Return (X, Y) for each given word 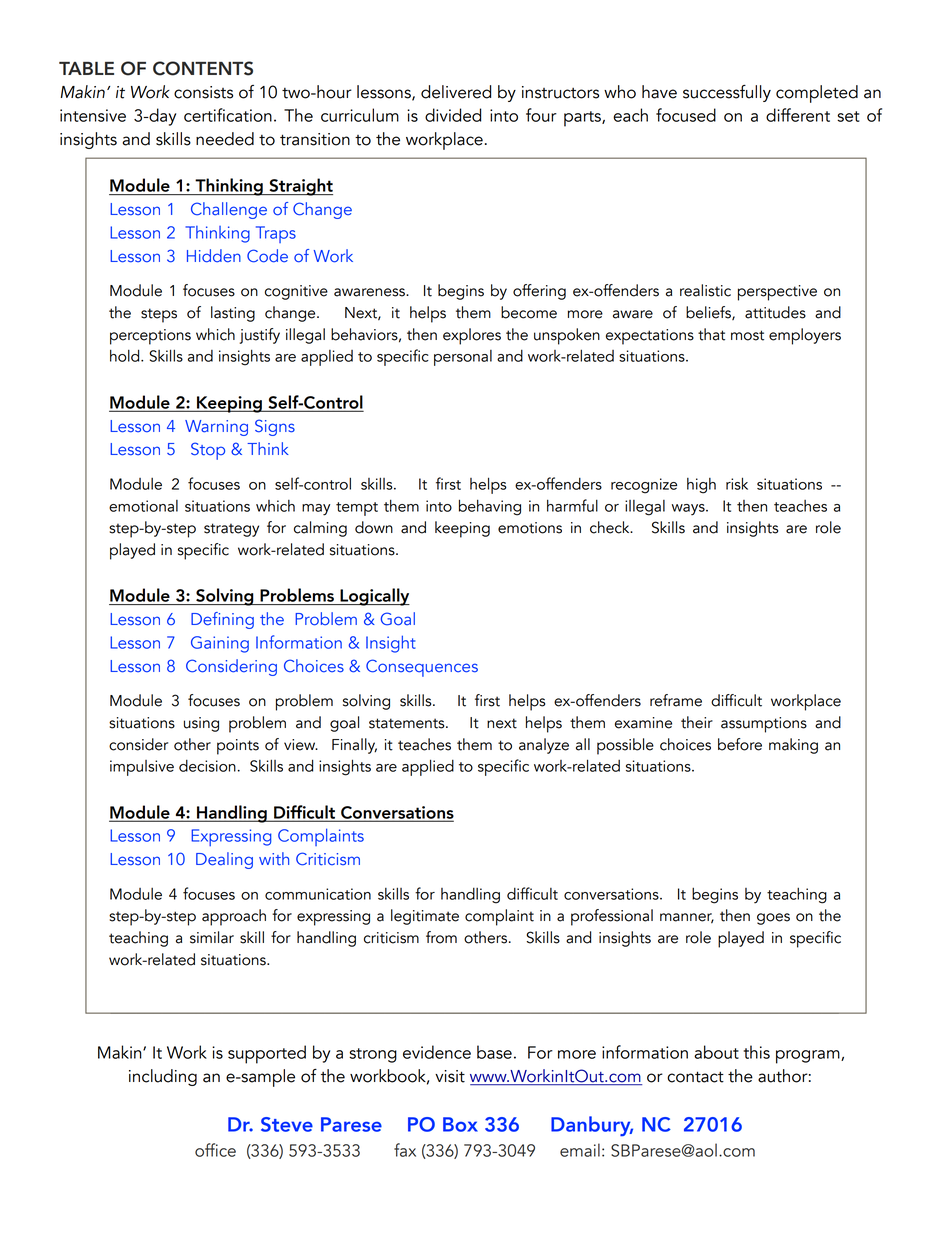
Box (460, 1124)
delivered (456, 92)
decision (207, 766)
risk (737, 483)
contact (695, 1077)
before (740, 744)
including (163, 1077)
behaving (490, 507)
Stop (208, 451)
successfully (727, 93)
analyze (544, 746)
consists (203, 92)
